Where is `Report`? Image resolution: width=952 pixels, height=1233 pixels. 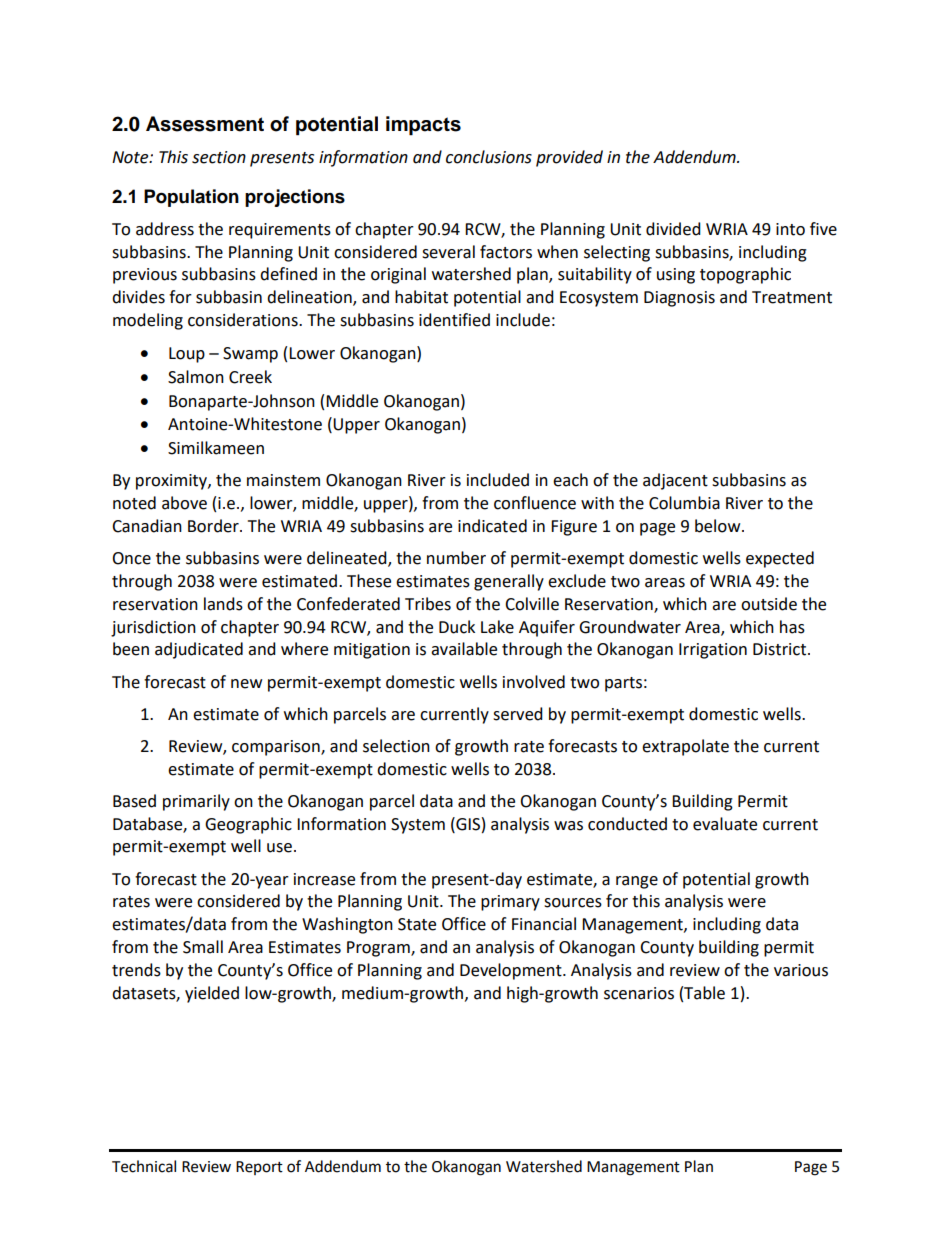
Report is located at coordinates (259, 1168).
